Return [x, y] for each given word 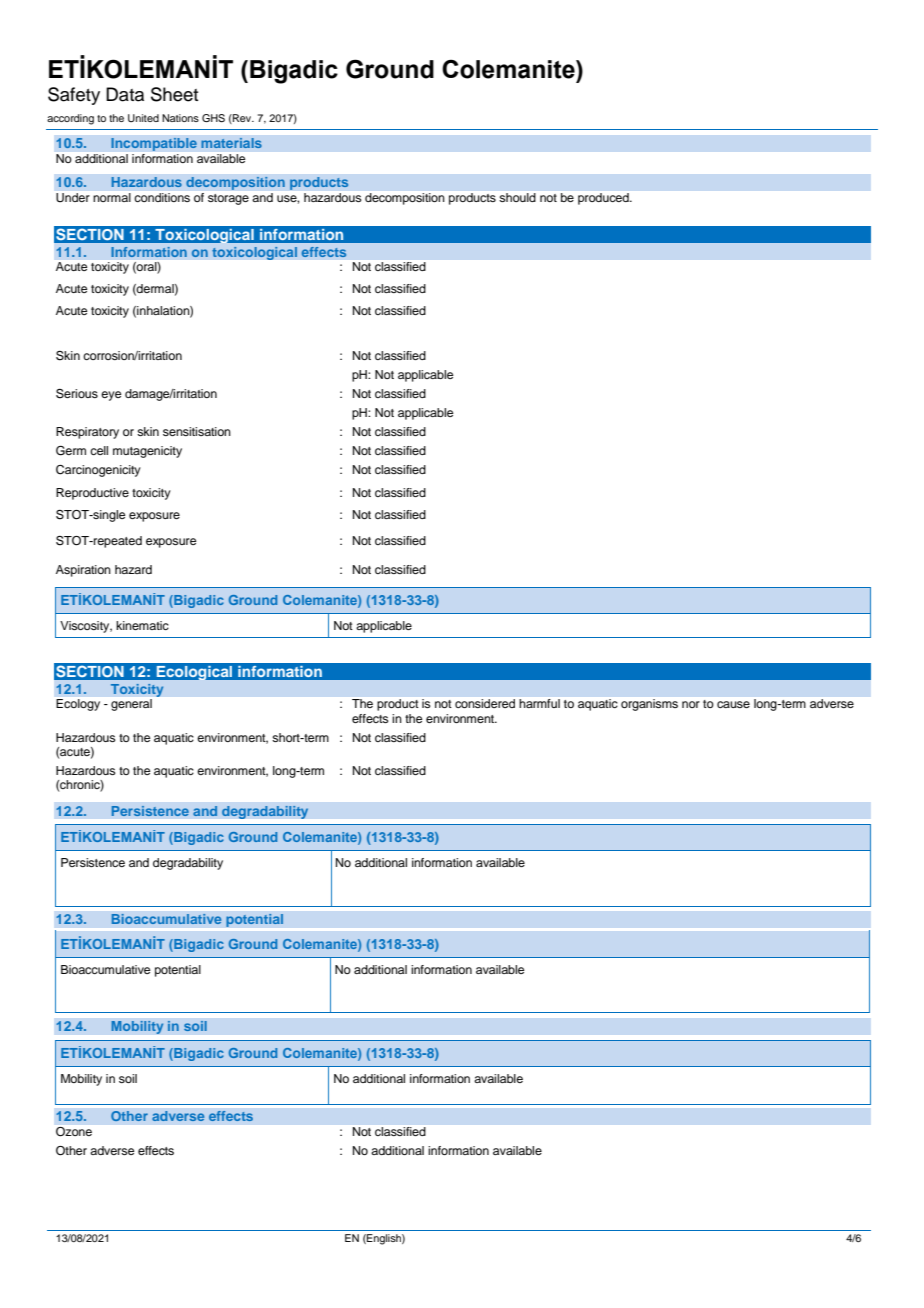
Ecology [78, 705]
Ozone [74, 1131]
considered [485, 703]
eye [111, 396]
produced [604, 199]
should [518, 197]
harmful [539, 703]
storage [228, 199]
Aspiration [83, 571]
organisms [649, 705]
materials [231, 143]
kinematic [142, 625]
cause [733, 704]
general [131, 705]
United [143, 118]
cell [99, 450]
